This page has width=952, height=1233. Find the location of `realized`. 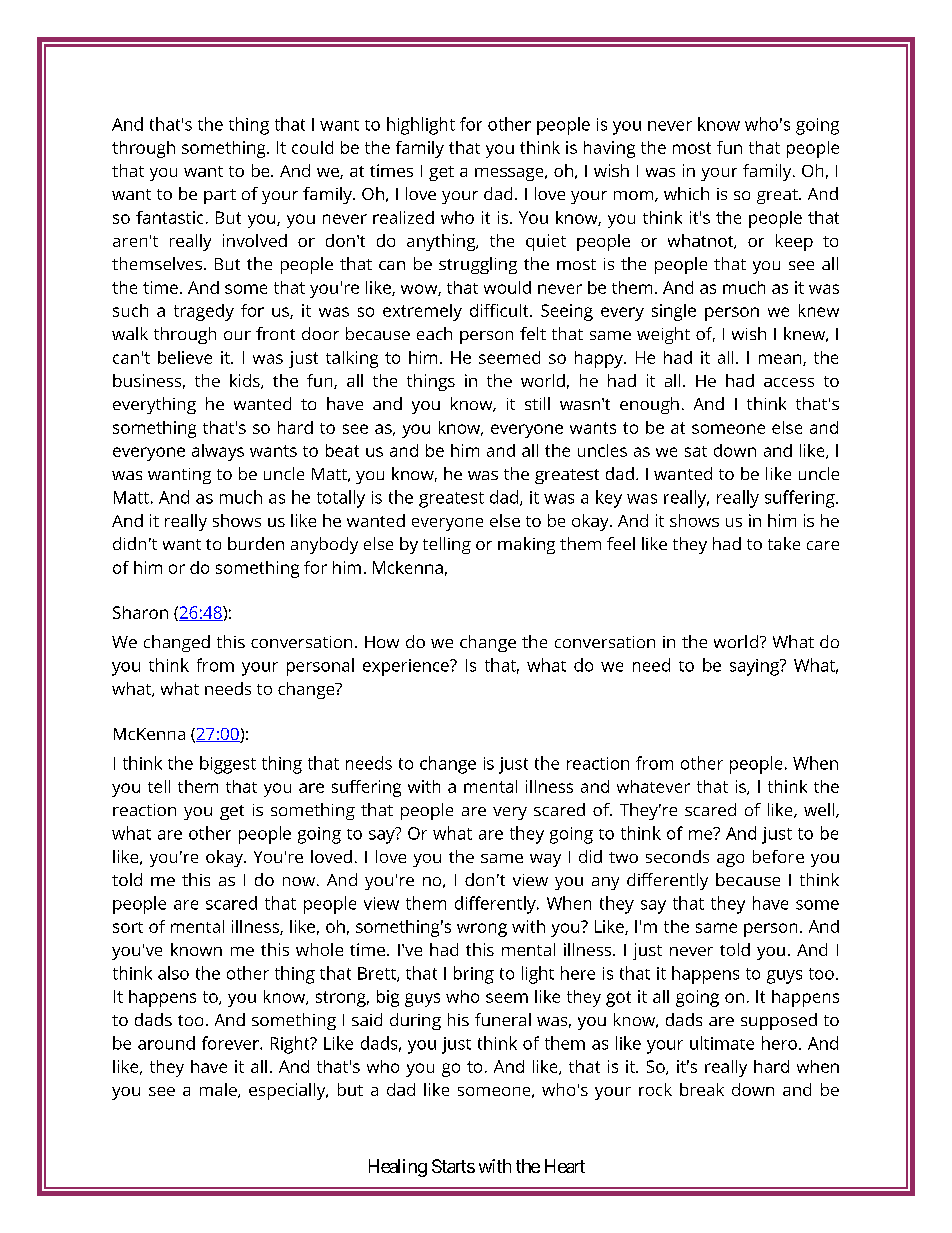

realized is located at coordinates (403, 217).
